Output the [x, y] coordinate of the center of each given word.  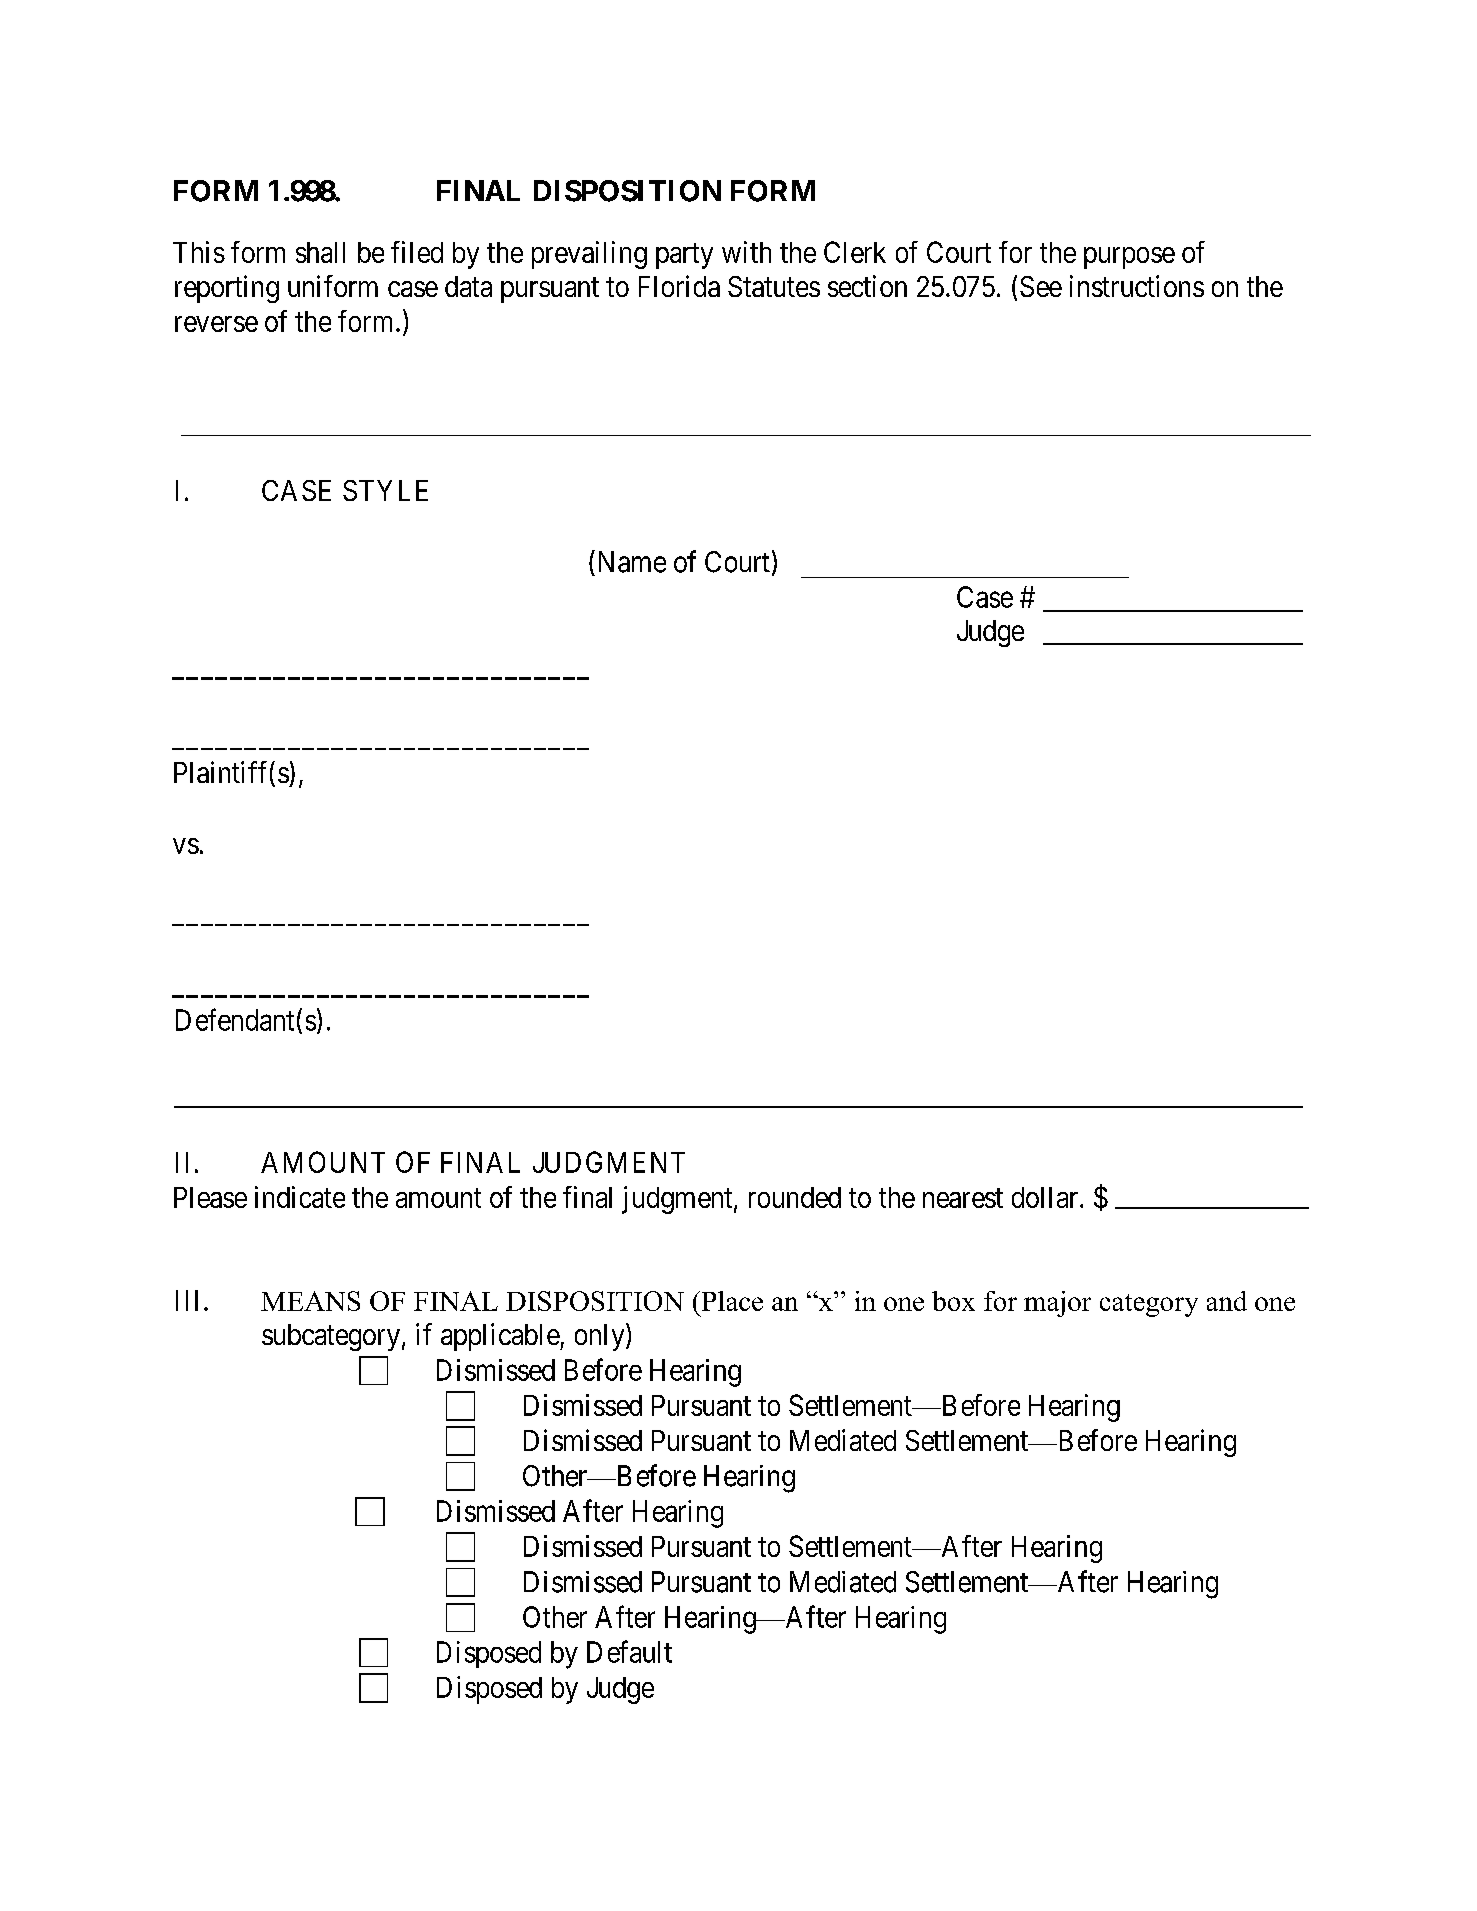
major [1057, 1304]
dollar [1046, 1197]
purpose [1129, 258]
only [601, 1337]
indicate [300, 1197]
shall [320, 252]
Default [629, 1651]
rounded [795, 1197]
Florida [679, 286]
